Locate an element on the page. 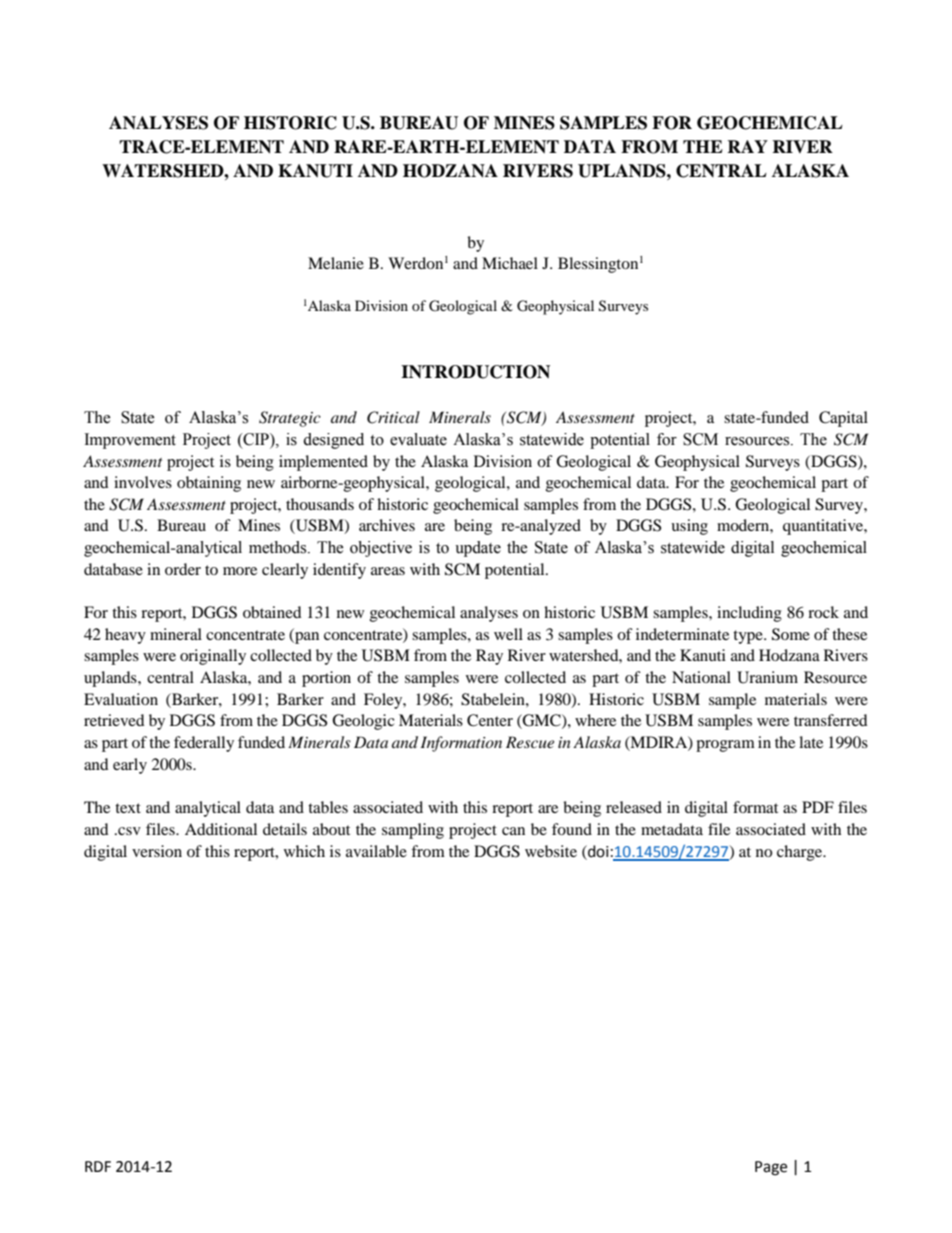  Michael is located at coordinates (510, 263).
